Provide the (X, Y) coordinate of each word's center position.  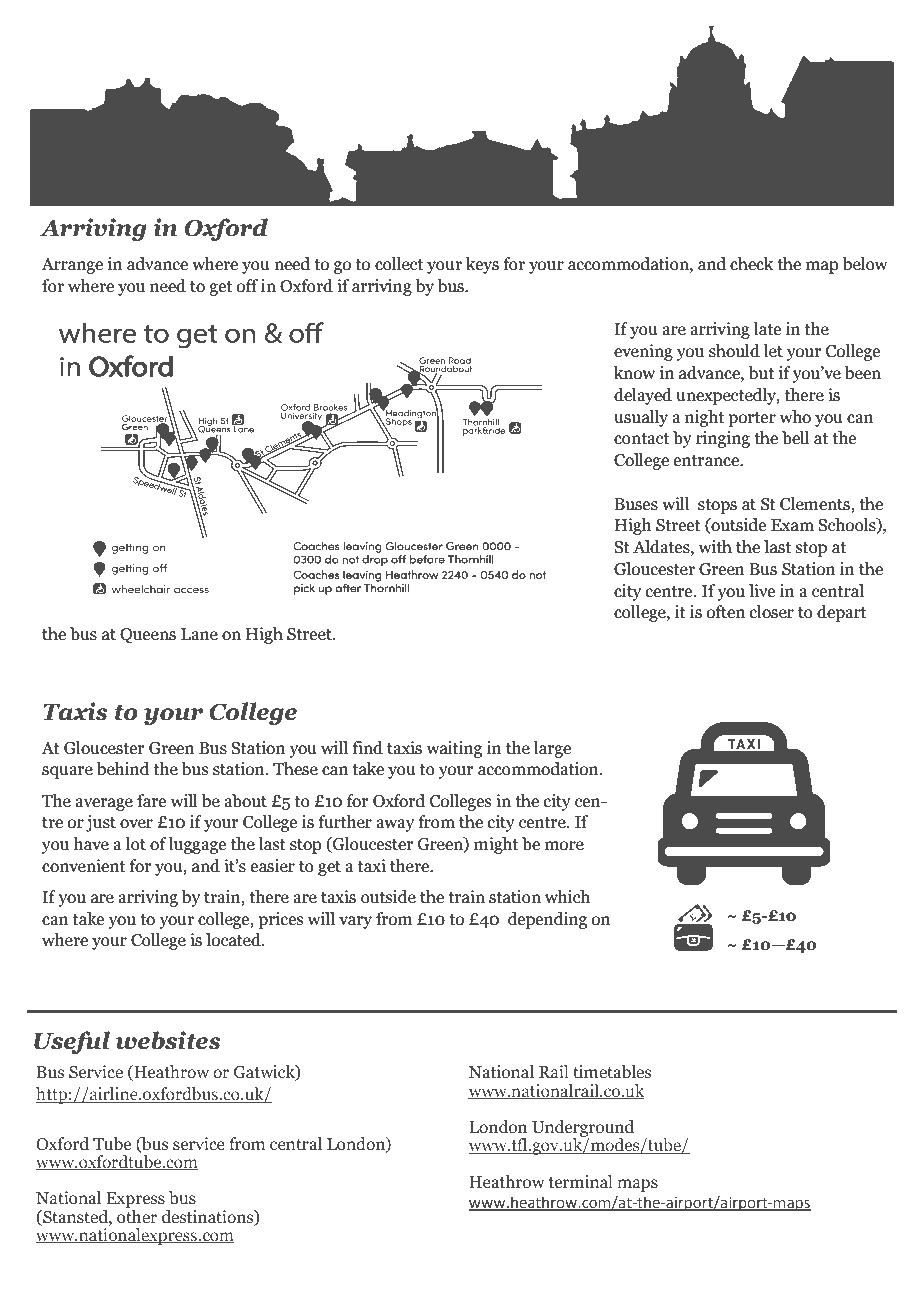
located (234, 940)
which (567, 897)
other (137, 1215)
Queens (148, 636)
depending (547, 920)
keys (482, 265)
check (752, 264)
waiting (454, 749)
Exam (792, 525)
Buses (636, 504)
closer (772, 612)
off (247, 286)
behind (123, 769)
